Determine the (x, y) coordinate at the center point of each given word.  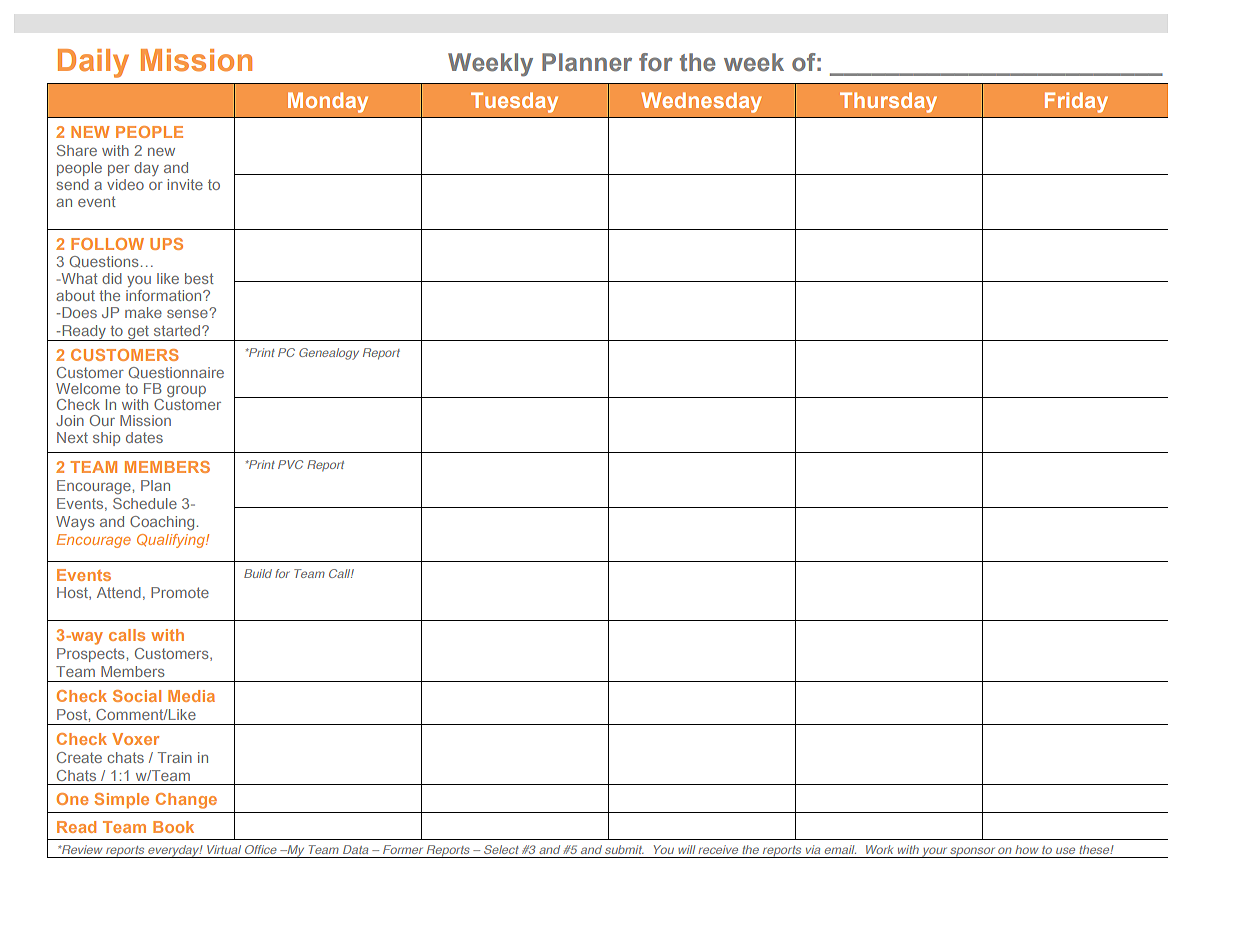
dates (144, 437)
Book (173, 827)
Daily (93, 63)
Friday (1076, 102)
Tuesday (514, 102)
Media (191, 696)
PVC (290, 464)
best (199, 278)
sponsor (973, 852)
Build (258, 573)
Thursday (888, 102)
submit (624, 849)
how (1026, 849)
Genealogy (329, 354)
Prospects (91, 655)
